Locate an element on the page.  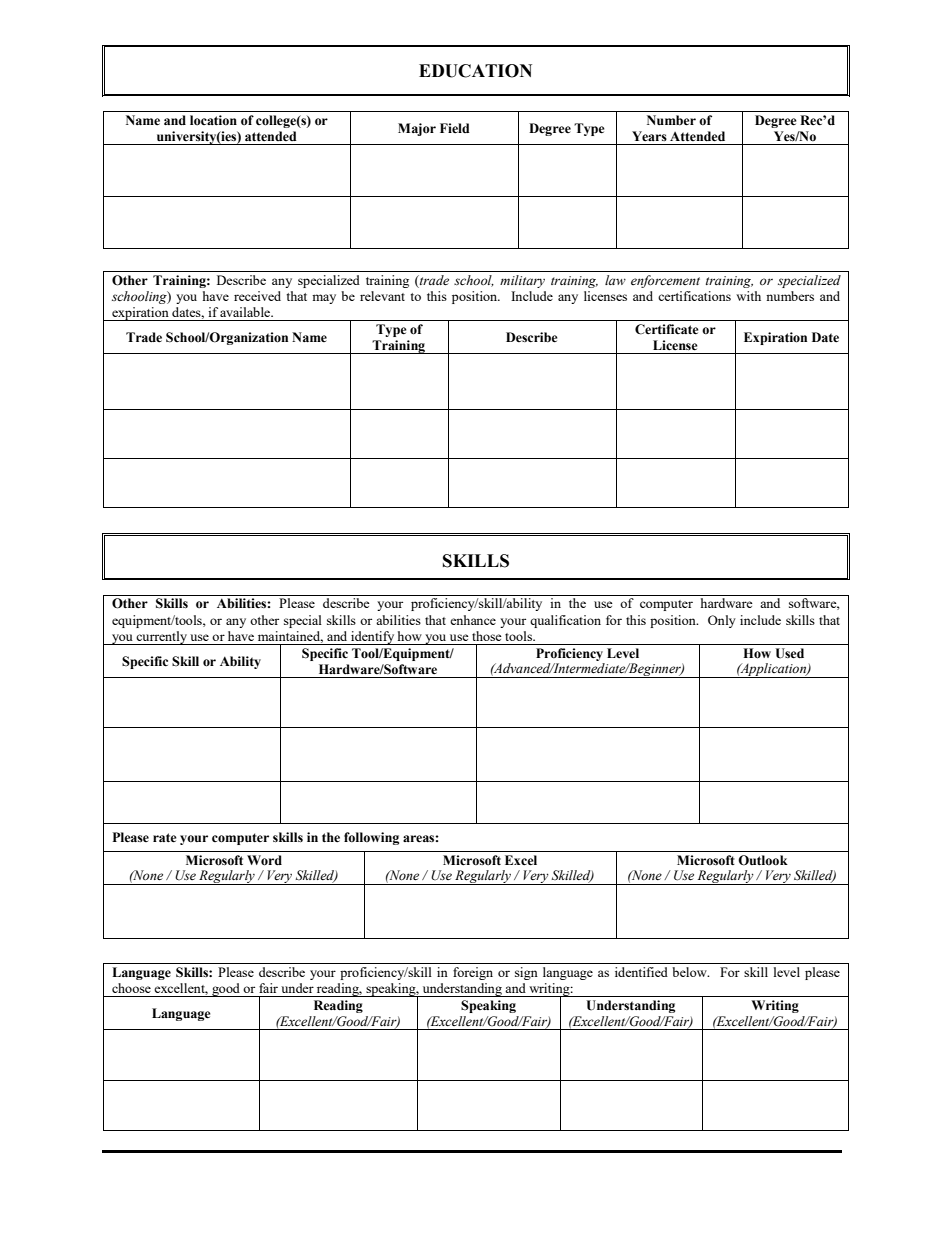
EDUCATION is located at coordinates (475, 71).
